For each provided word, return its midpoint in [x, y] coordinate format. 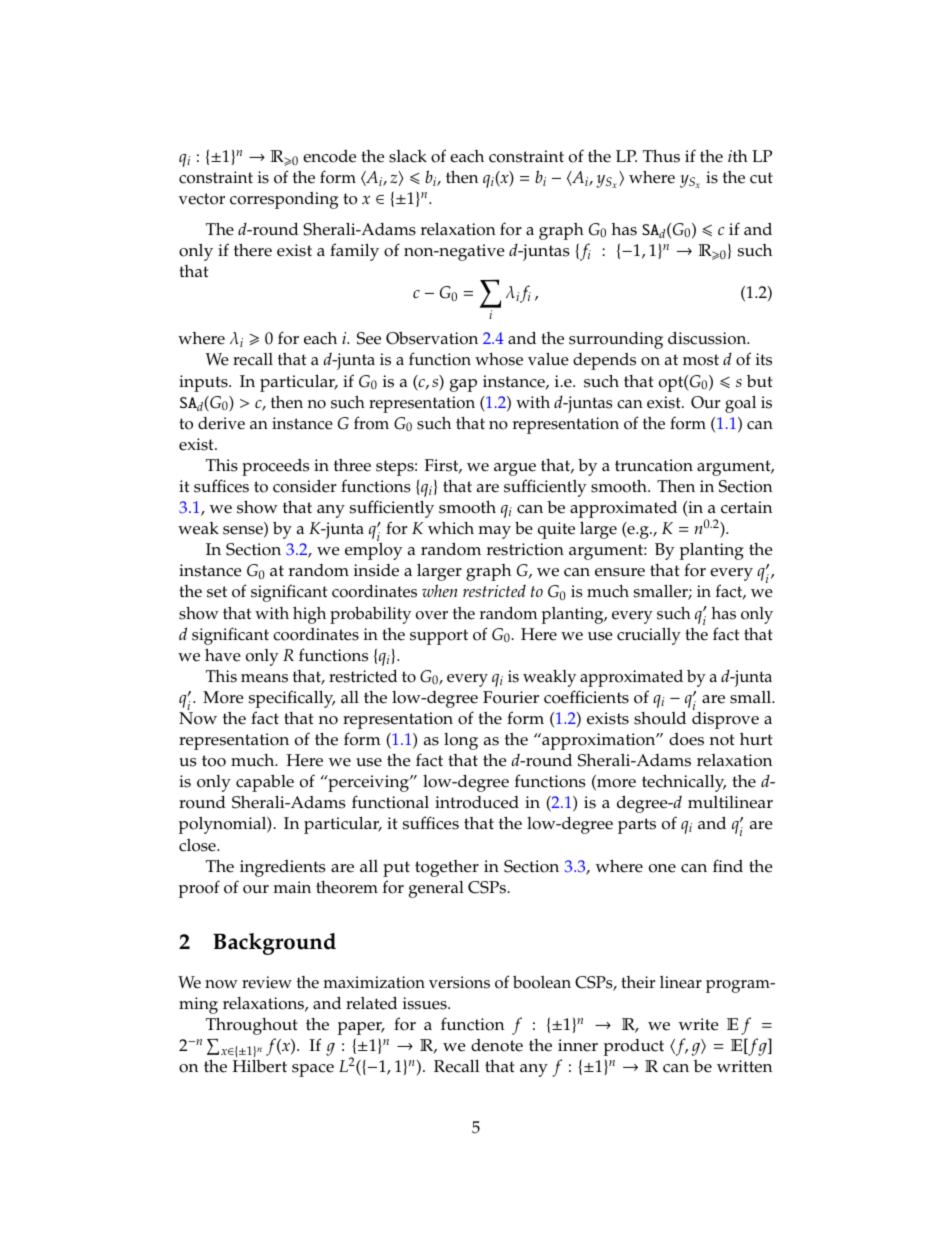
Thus [661, 156]
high [309, 615]
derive [221, 423]
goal [740, 404]
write [699, 1024]
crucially [649, 636]
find [728, 865]
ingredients [283, 868]
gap [463, 385]
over [432, 615]
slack [408, 156]
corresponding [284, 200]
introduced [477, 802]
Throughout [252, 1026]
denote [497, 1045]
